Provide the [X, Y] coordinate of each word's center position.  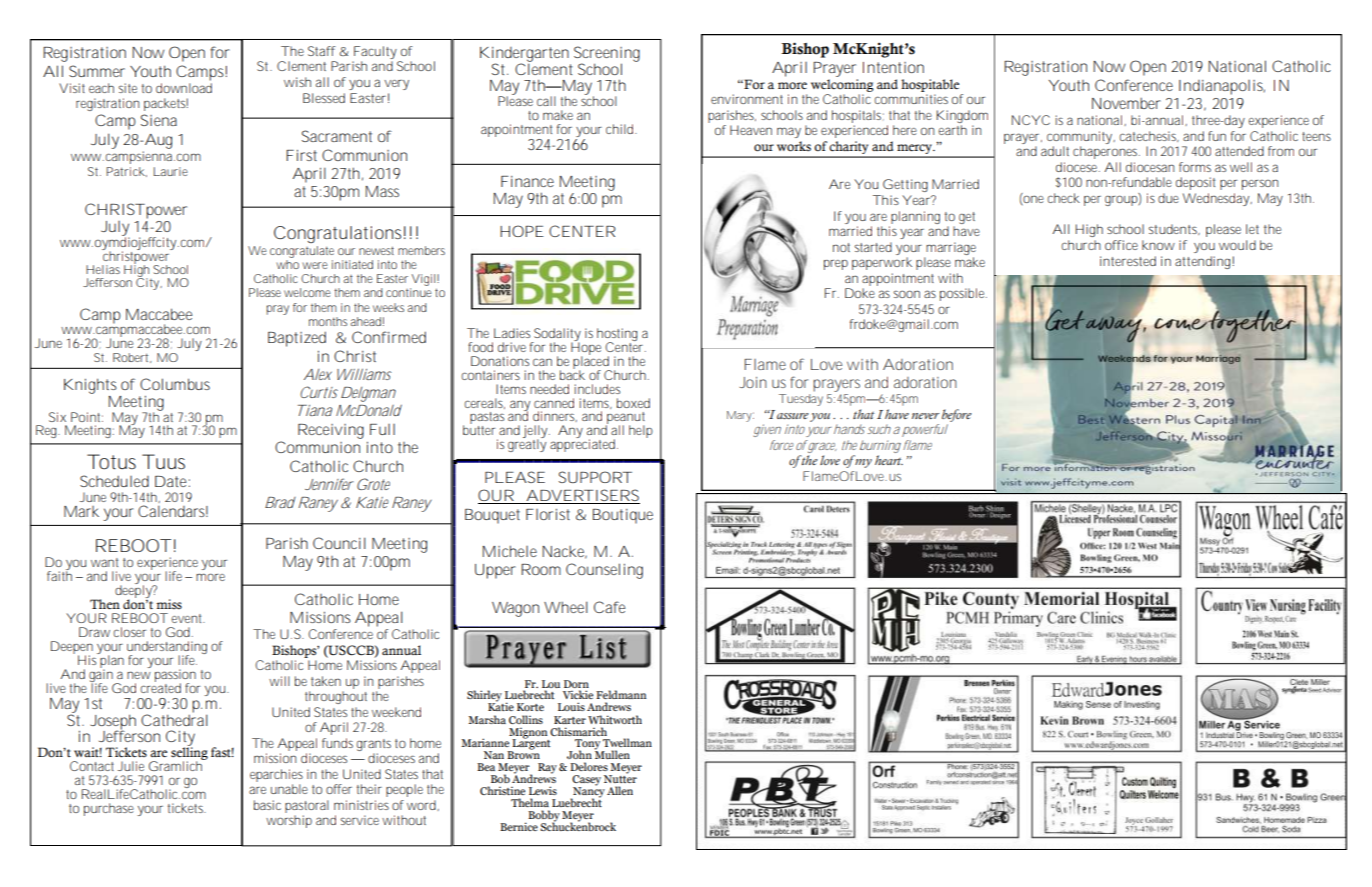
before [957, 415]
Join [753, 382]
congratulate [302, 252]
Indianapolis [1222, 87]
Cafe [609, 607]
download [184, 88]
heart [889, 460]
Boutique [623, 516]
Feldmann [621, 694]
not [841, 247]
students [1174, 229]
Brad [280, 502]
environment [747, 99]
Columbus [175, 384]
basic [267, 805]
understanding [167, 649]
